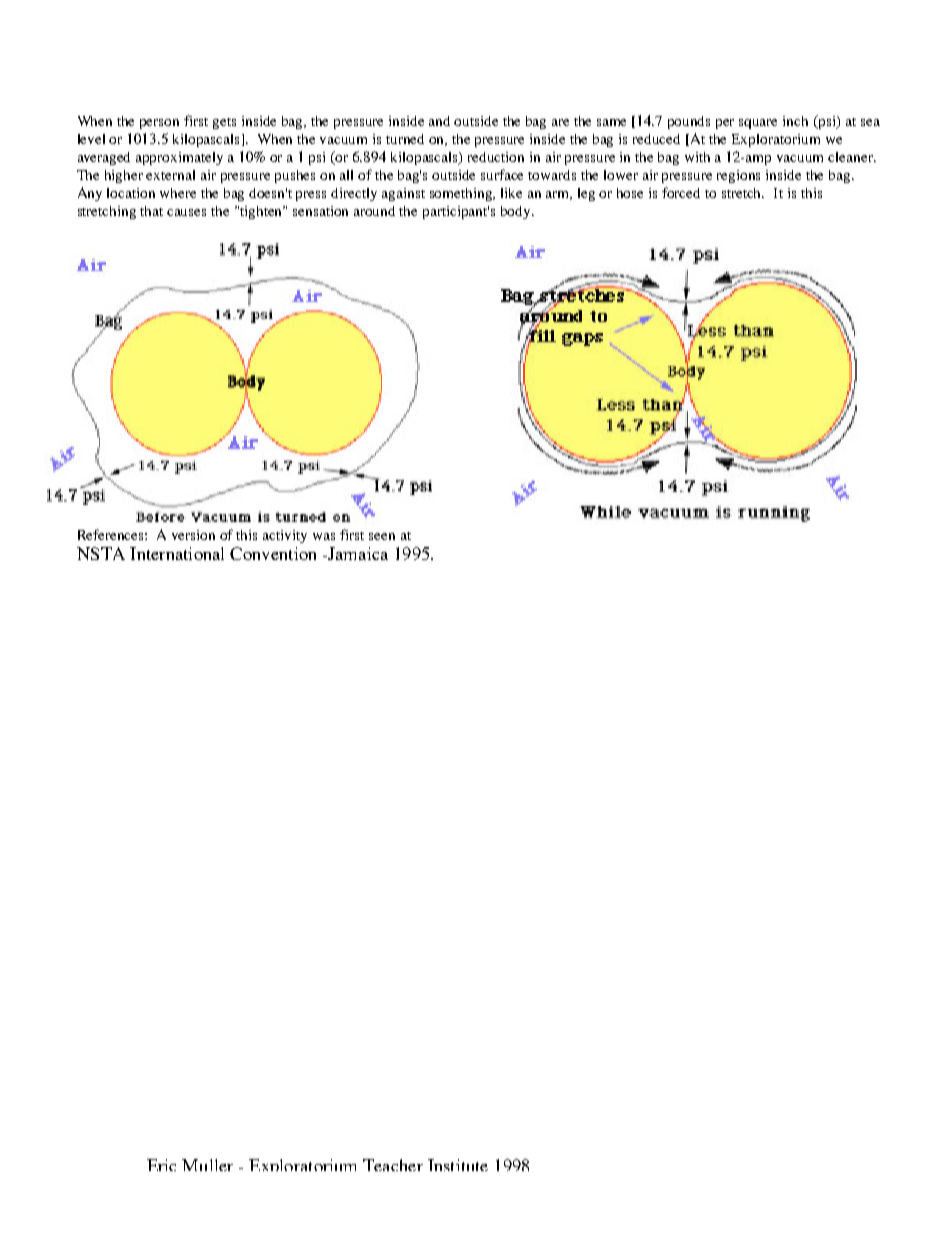 This screenshot has height=1233, width=952. Describe the element at coordinates (324, 536) in the screenshot. I see `was` at that location.
